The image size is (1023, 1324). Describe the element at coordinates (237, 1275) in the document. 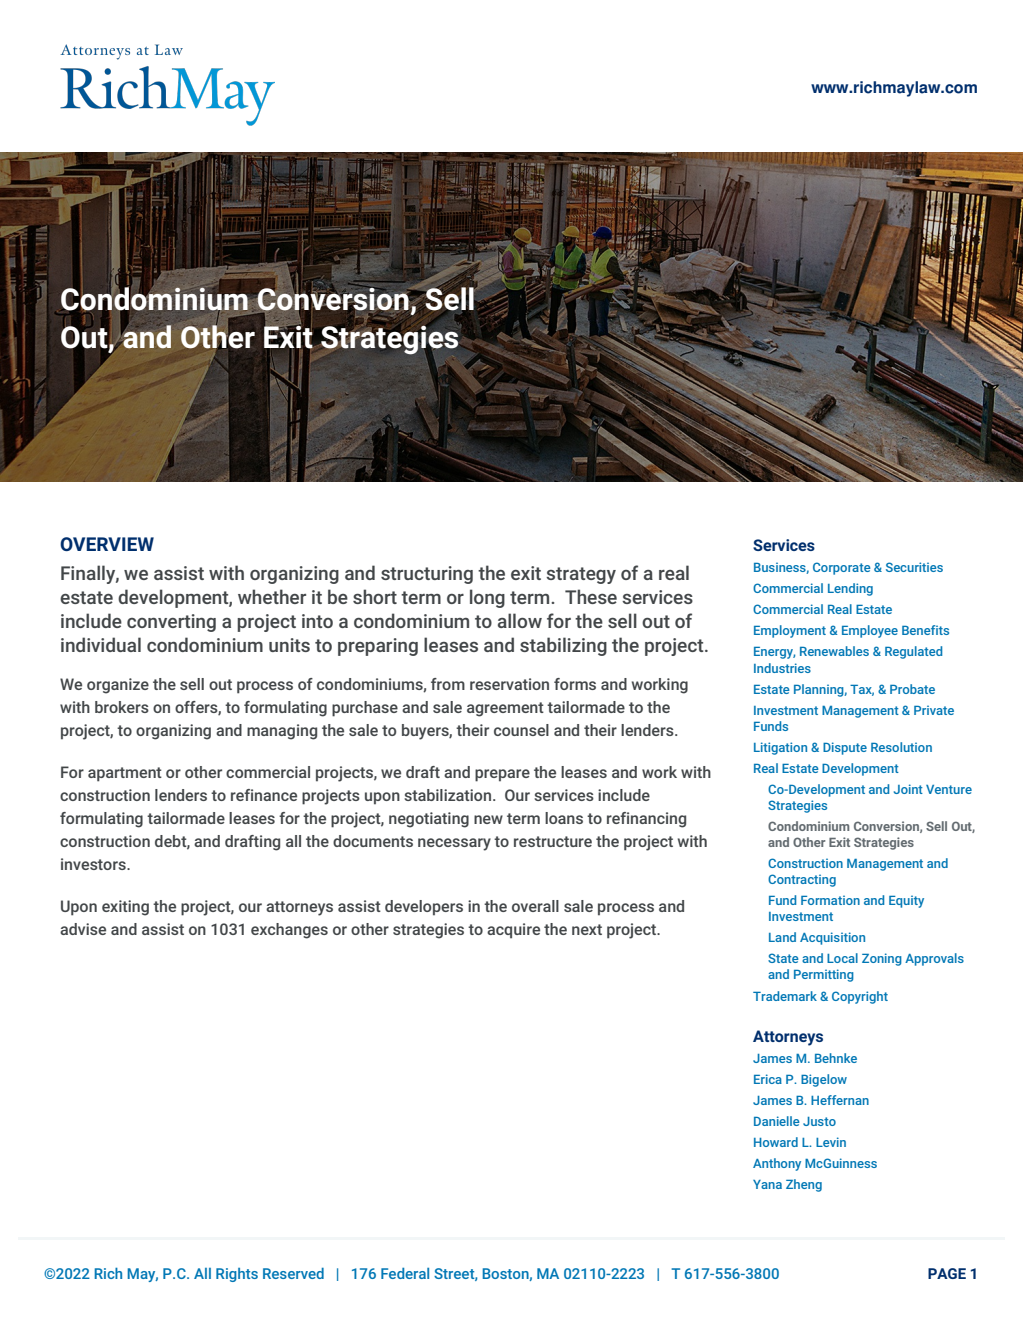

I see `Rights` at that location.
